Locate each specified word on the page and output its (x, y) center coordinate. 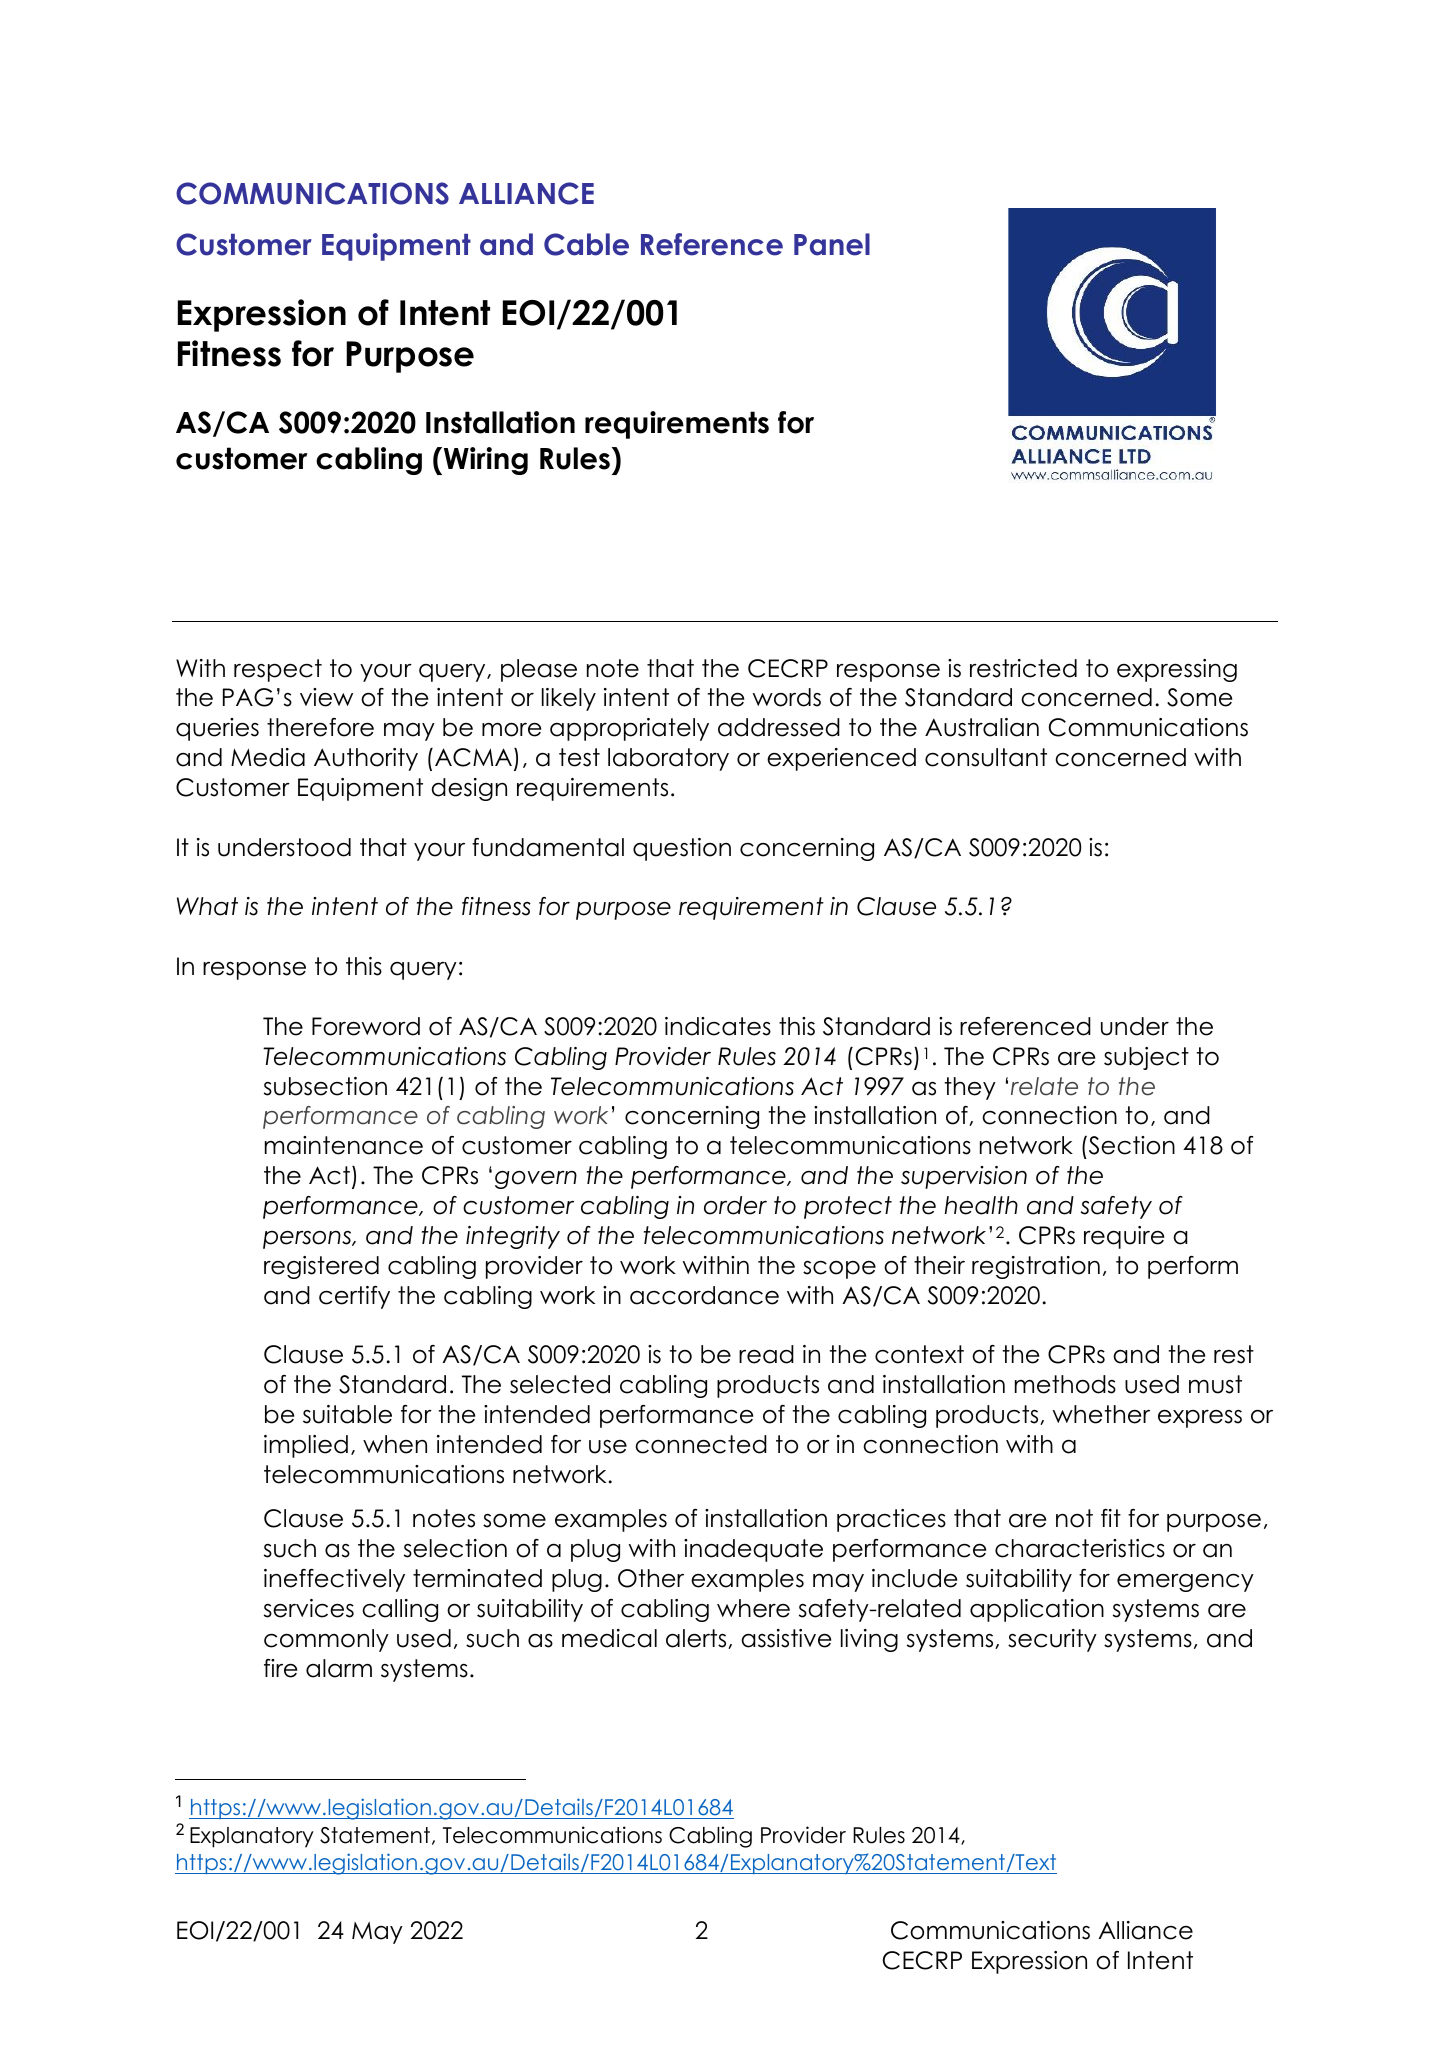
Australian (982, 727)
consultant (986, 757)
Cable (586, 244)
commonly (326, 1640)
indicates (718, 1026)
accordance (704, 1295)
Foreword (366, 1026)
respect (278, 670)
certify (354, 1297)
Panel (832, 244)
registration (1036, 1267)
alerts (697, 1639)
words (787, 697)
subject (1146, 1058)
